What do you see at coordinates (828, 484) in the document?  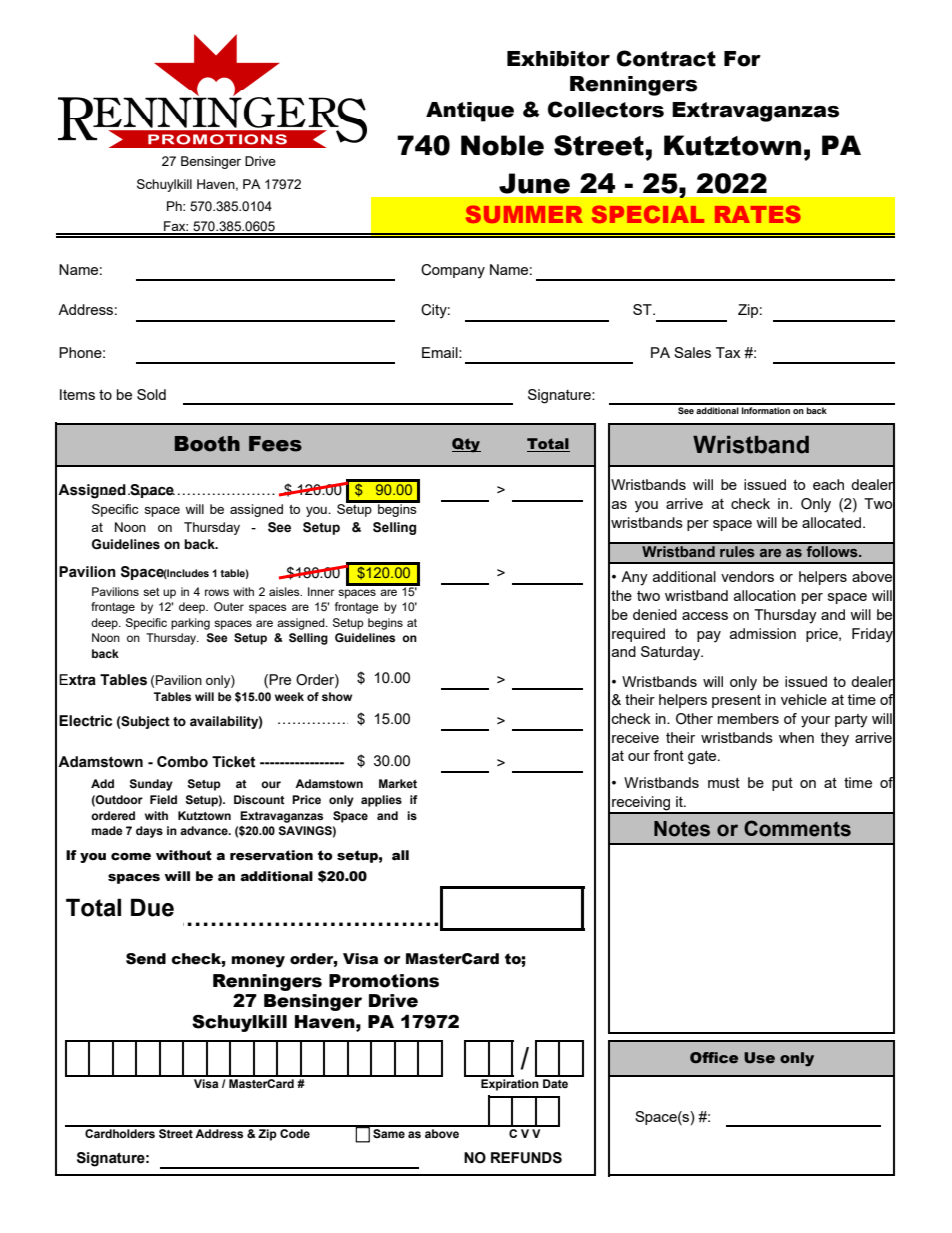 I see `each` at bounding box center [828, 484].
